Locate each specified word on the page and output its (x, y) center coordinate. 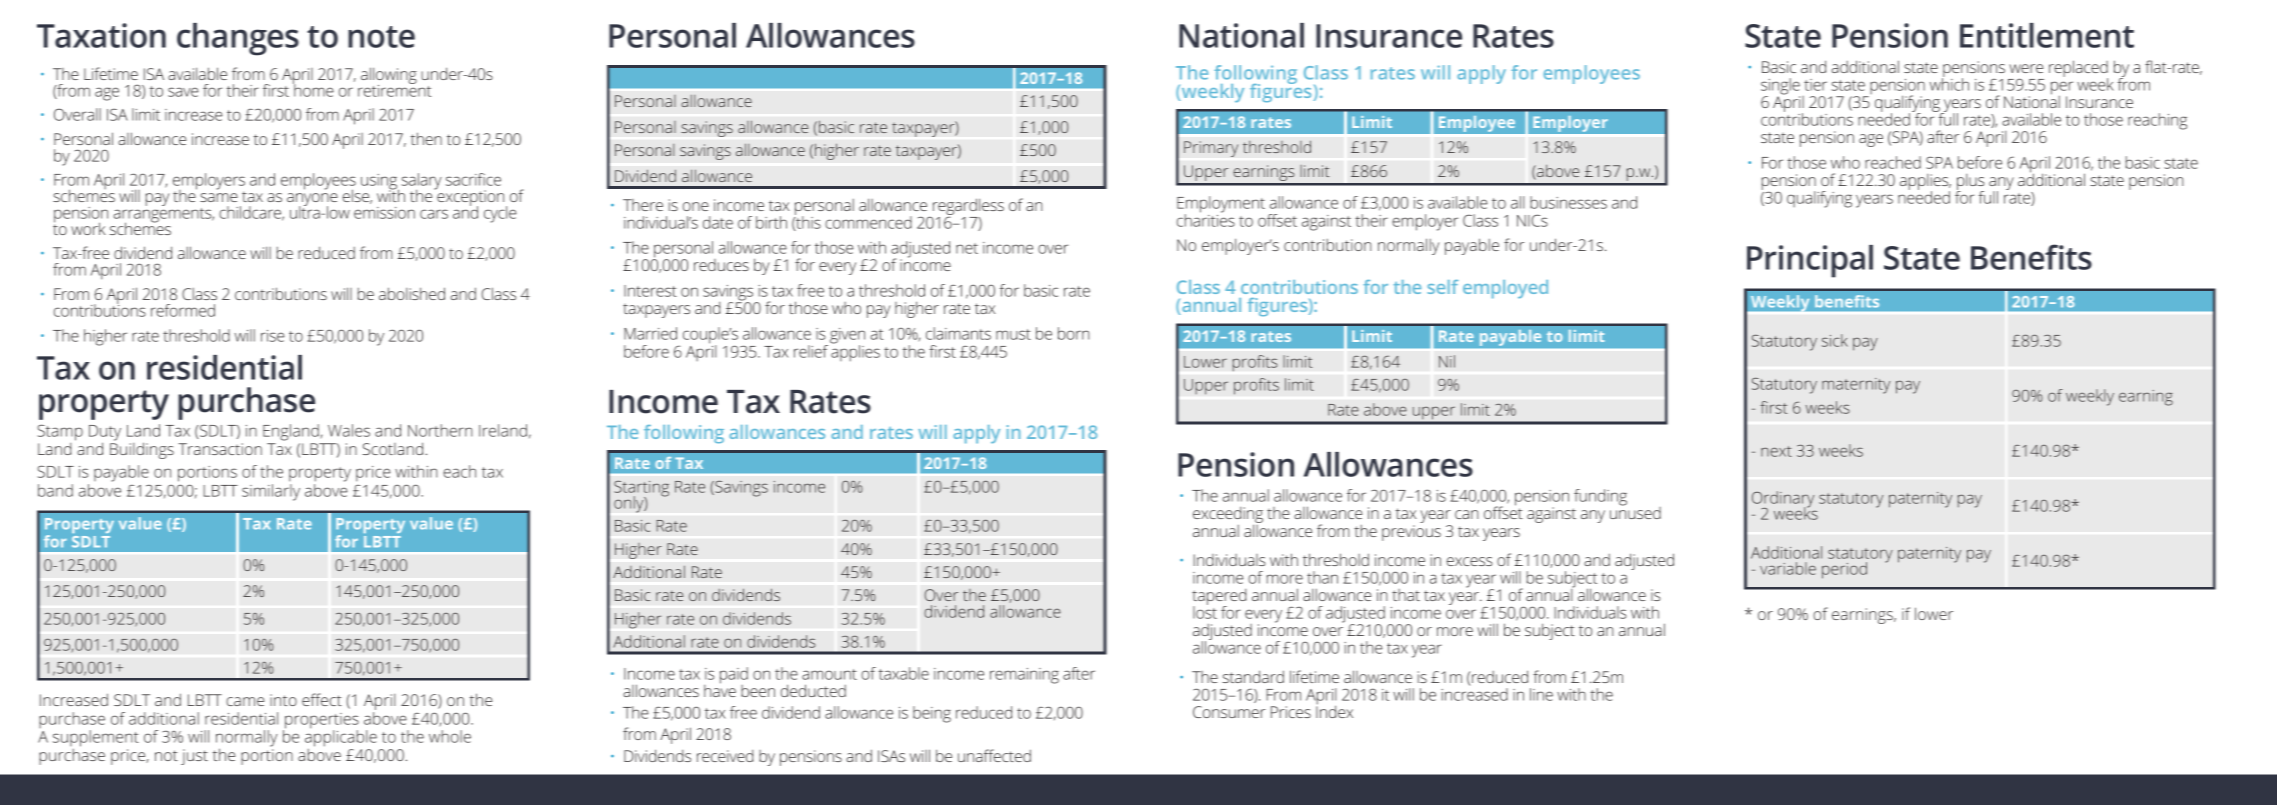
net (967, 248)
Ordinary (1783, 500)
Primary (1211, 149)
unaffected (994, 755)
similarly (271, 492)
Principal (1810, 261)
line (1541, 694)
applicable (341, 737)
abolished (412, 293)
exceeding (1228, 516)
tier (1815, 85)
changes (238, 39)
